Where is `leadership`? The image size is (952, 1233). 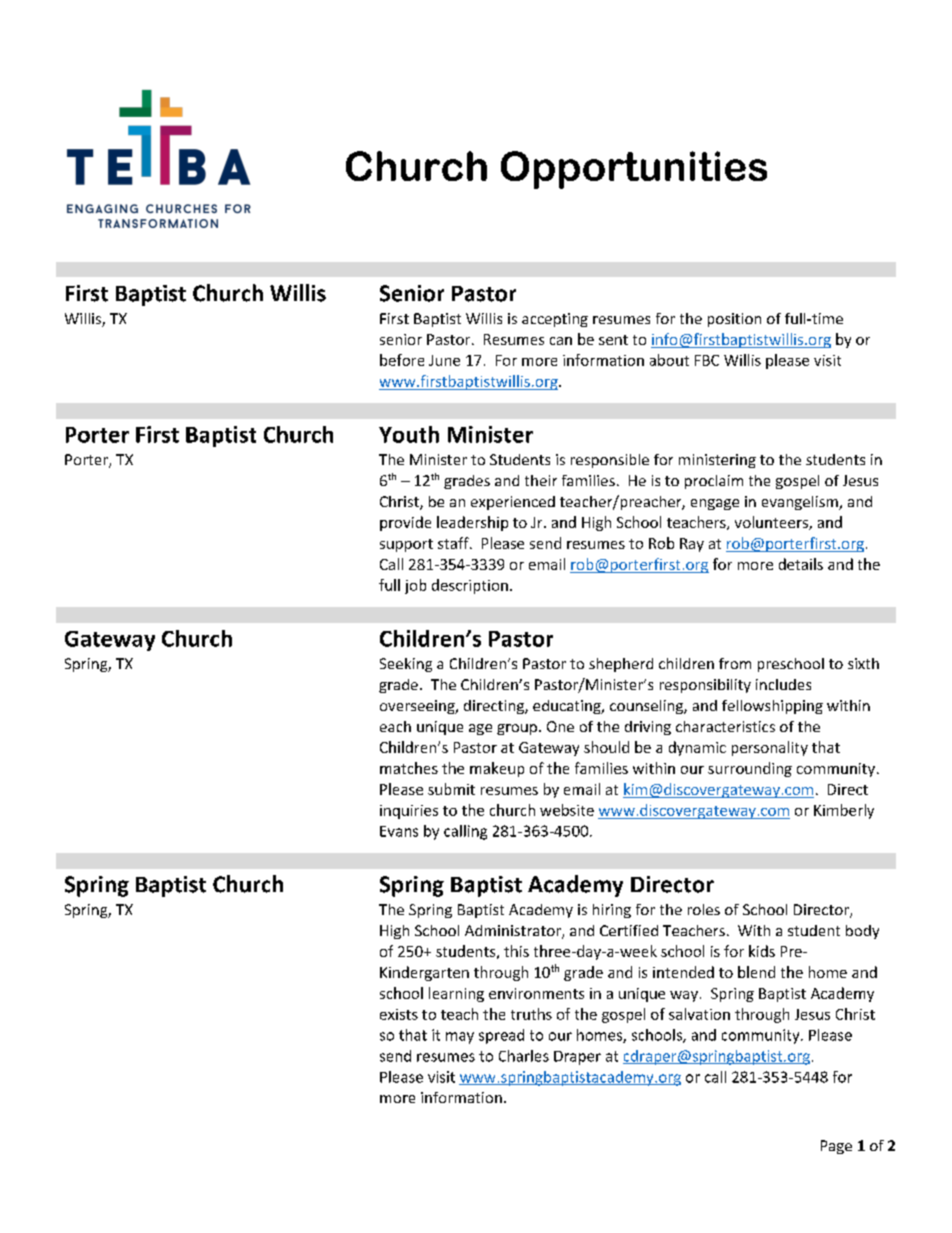 leadership is located at coordinates (472, 523).
